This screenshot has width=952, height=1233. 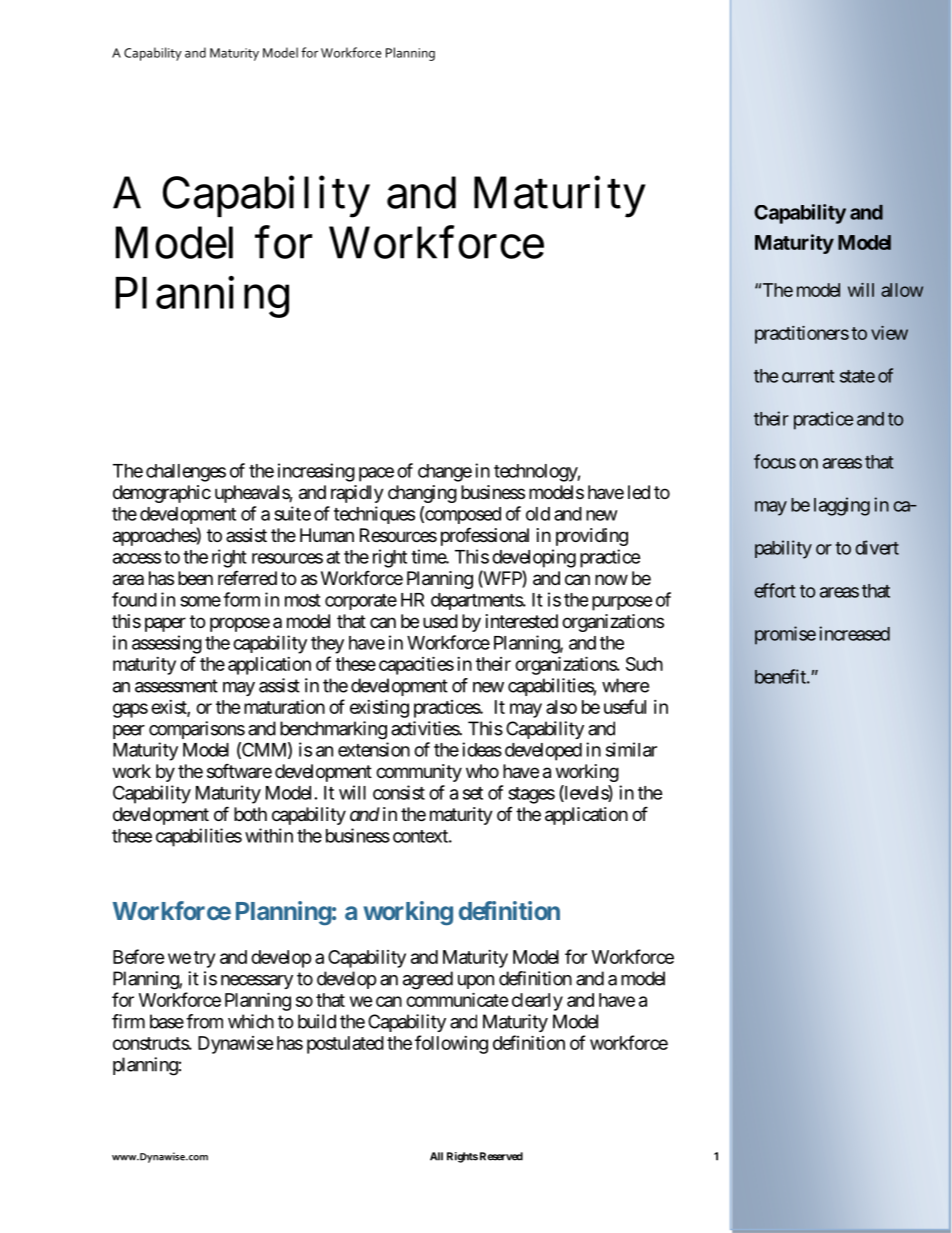 What do you see at coordinates (197, 730) in the screenshot?
I see `comparisons` at bounding box center [197, 730].
